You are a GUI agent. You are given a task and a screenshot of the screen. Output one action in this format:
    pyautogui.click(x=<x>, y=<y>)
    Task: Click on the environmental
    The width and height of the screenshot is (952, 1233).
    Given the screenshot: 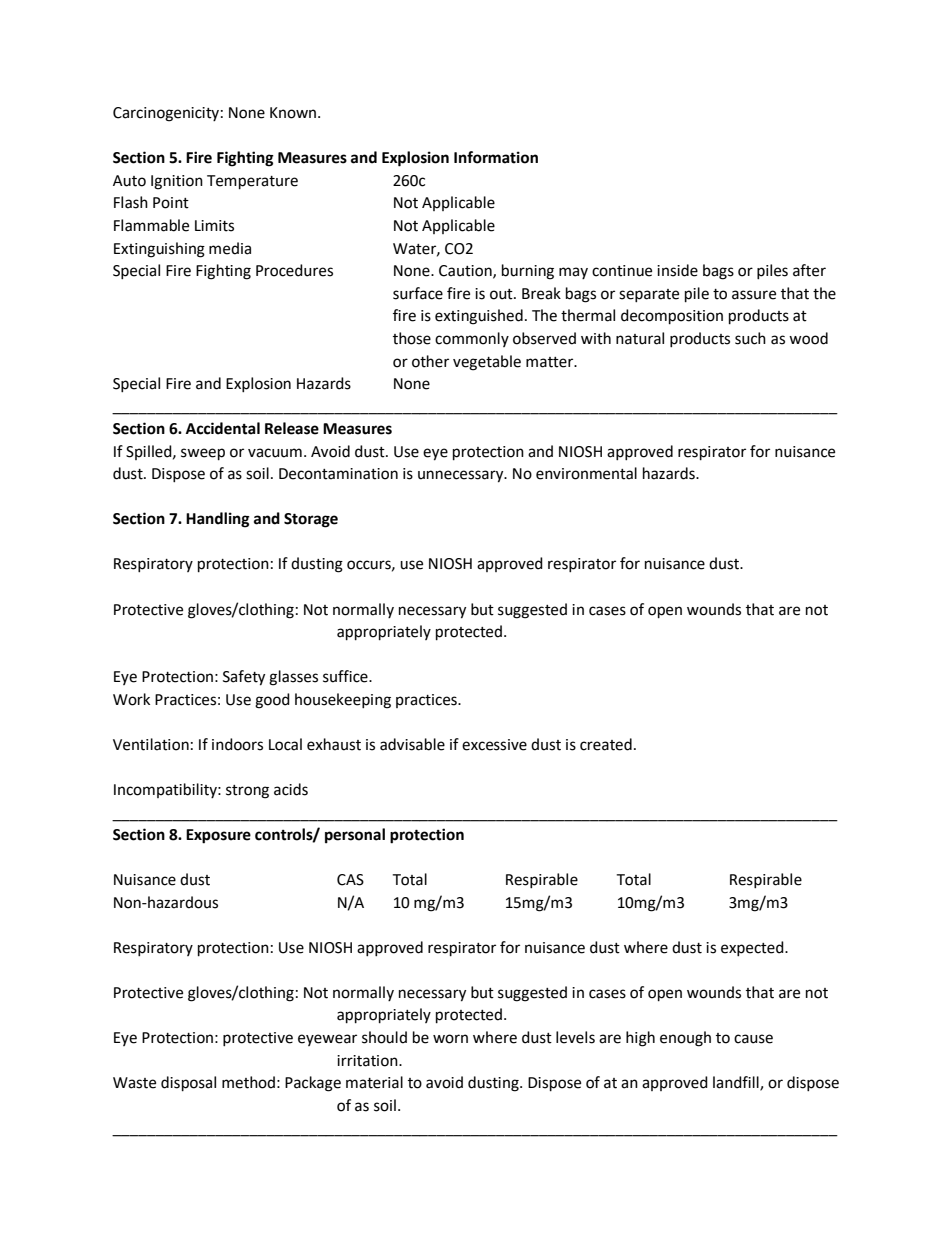 What is the action you would take?
    pyautogui.click(x=586, y=473)
